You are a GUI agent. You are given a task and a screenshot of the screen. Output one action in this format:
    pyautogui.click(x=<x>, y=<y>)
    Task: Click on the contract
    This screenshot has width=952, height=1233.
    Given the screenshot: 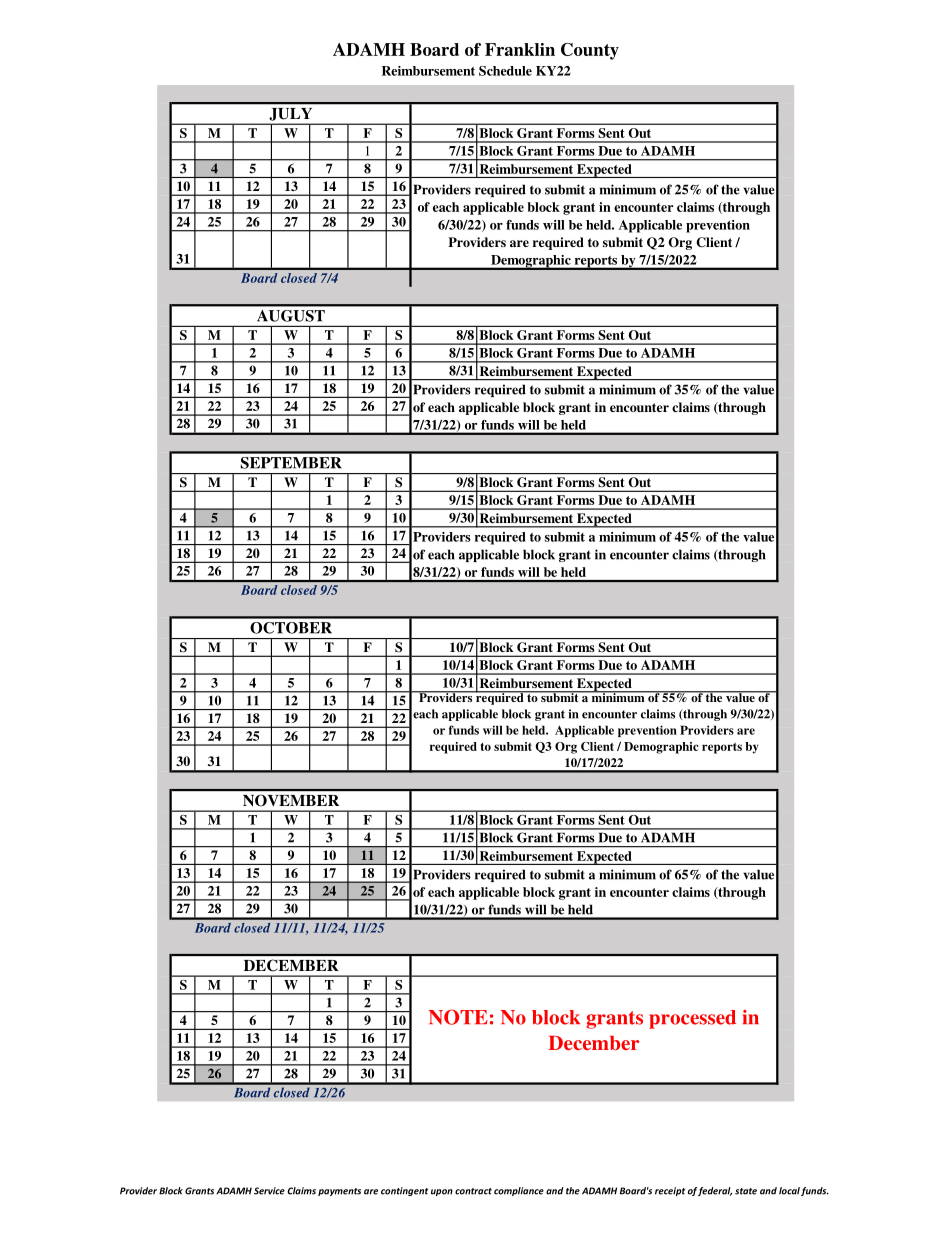 What is the action you would take?
    pyautogui.click(x=473, y=1191)
